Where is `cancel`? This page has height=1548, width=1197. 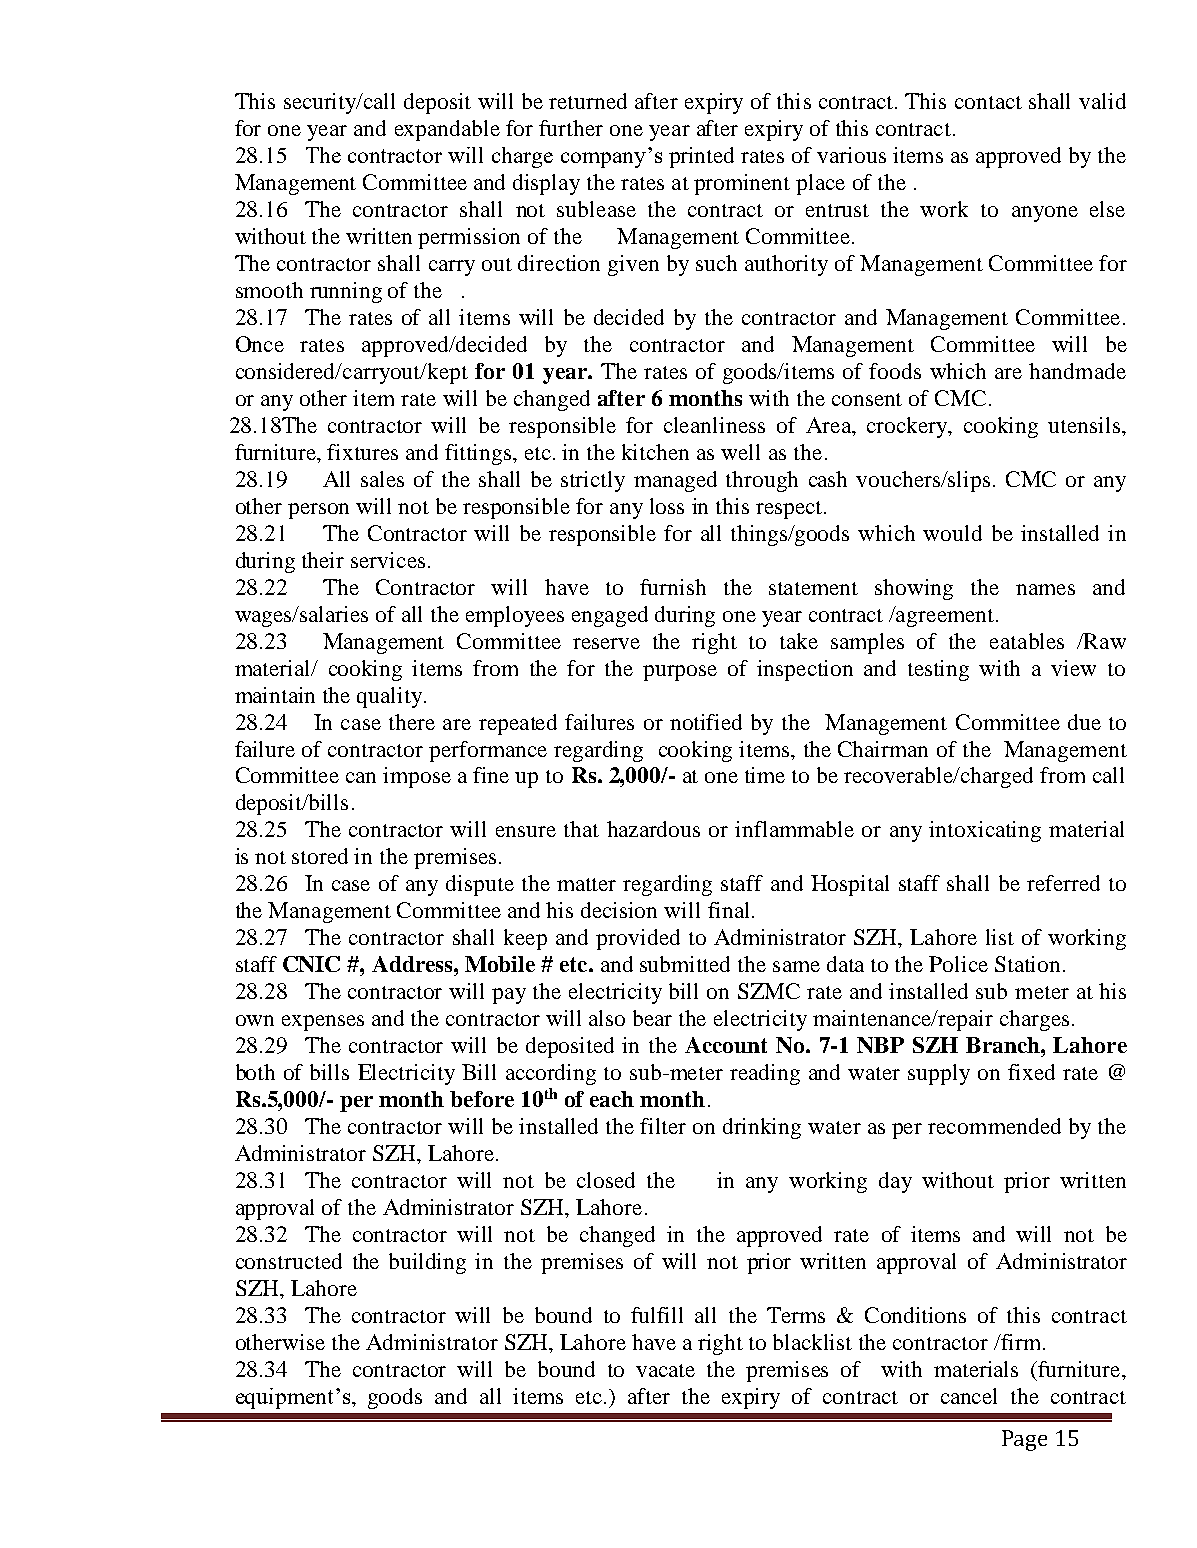 cancel is located at coordinates (969, 1396).
